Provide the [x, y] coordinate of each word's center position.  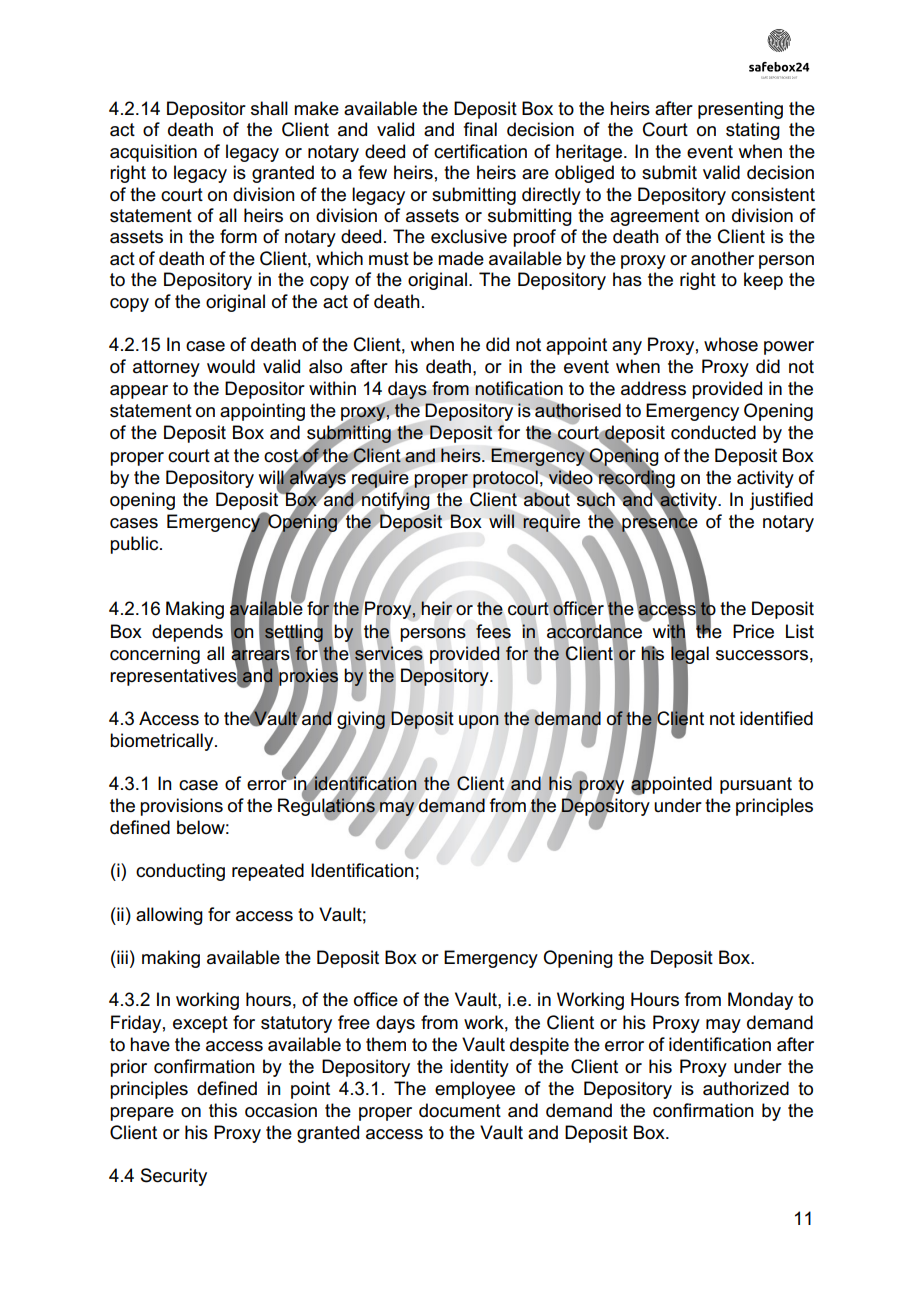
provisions [181, 807]
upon [479, 722]
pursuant [756, 785]
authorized [746, 1088]
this [223, 1110]
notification [519, 389]
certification [480, 151]
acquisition [153, 153]
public [135, 545]
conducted [713, 432]
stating [753, 131]
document [460, 1110]
